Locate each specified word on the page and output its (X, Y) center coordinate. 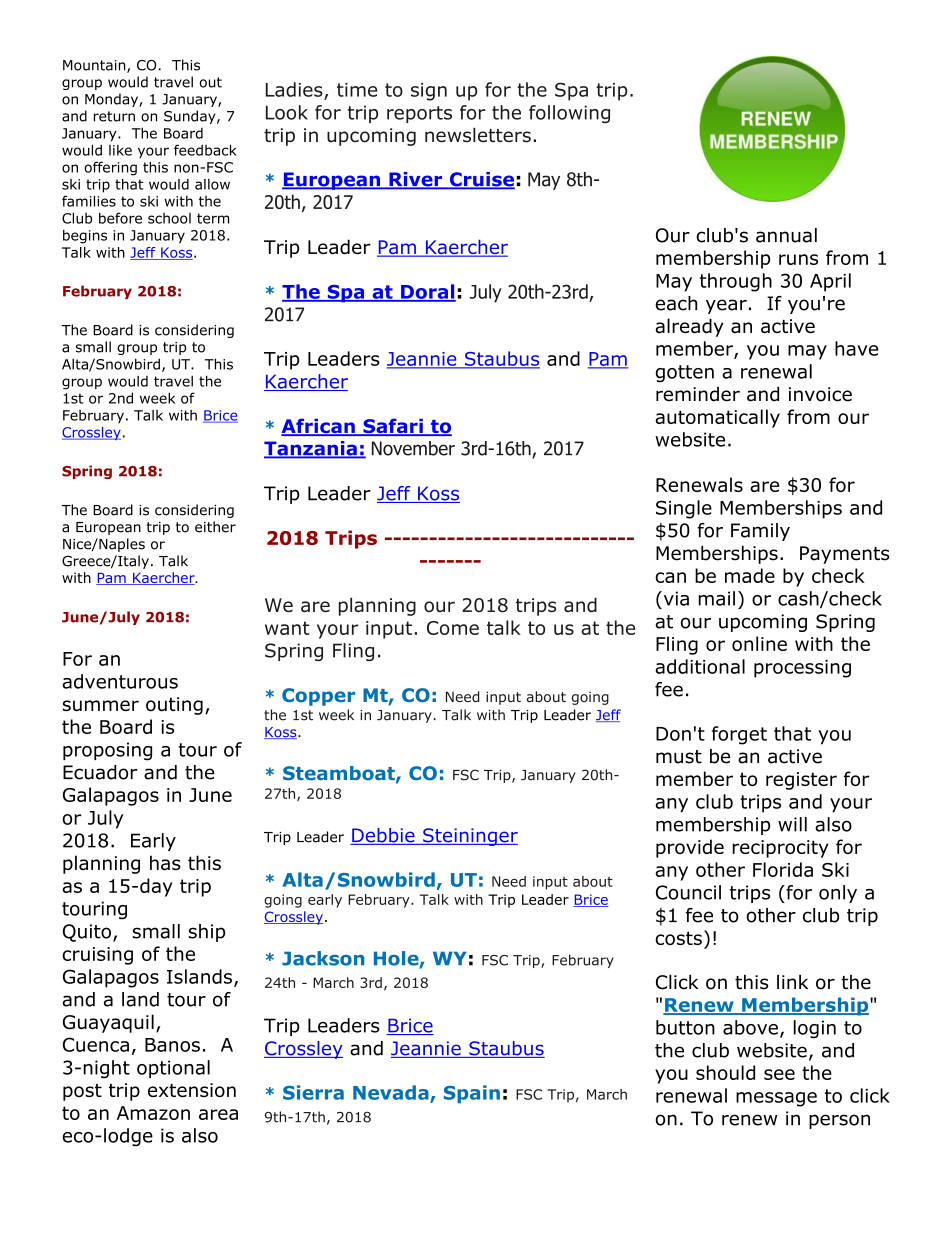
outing (174, 706)
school (169, 218)
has (165, 863)
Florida (783, 869)
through (736, 282)
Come (453, 628)
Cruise (481, 180)
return (114, 116)
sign (429, 92)
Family (760, 532)
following (569, 114)
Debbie (383, 836)
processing (802, 669)
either (215, 527)
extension (192, 1090)
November (413, 448)
